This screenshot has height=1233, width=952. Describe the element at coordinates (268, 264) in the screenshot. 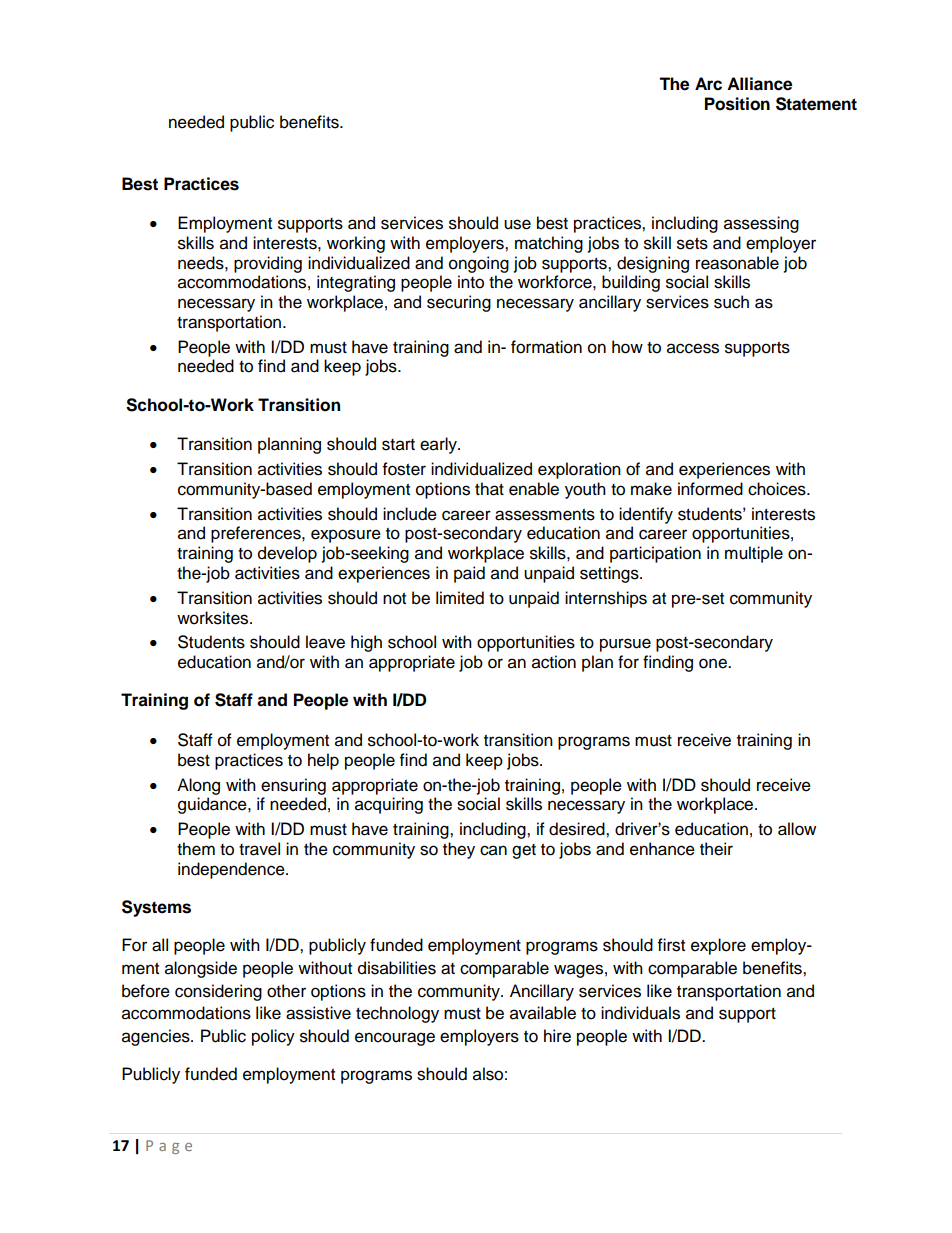

I see `providing` at that location.
